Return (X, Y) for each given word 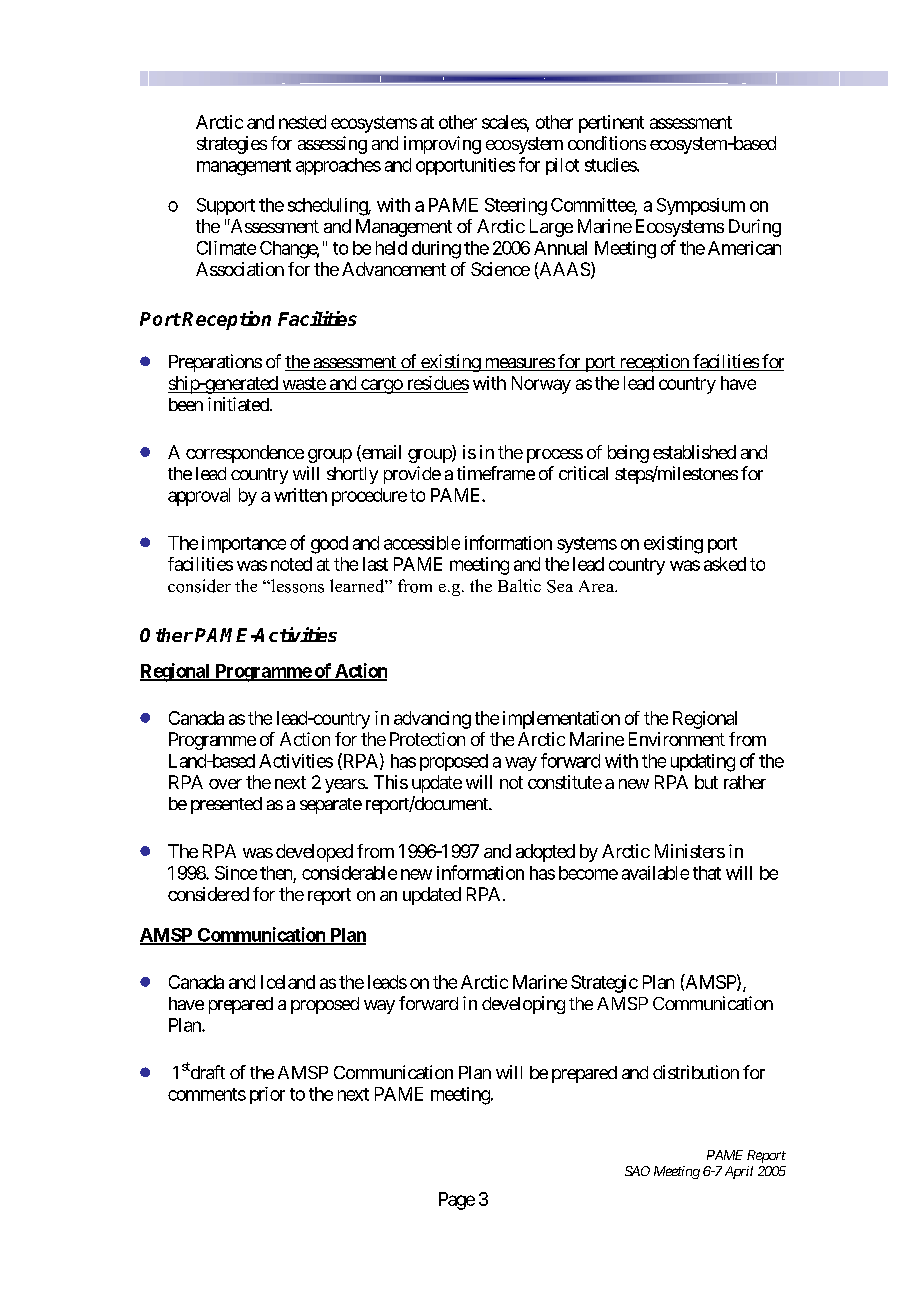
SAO (637, 1171)
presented (226, 805)
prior (267, 1095)
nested (302, 122)
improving (442, 145)
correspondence (245, 454)
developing (523, 1005)
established (694, 452)
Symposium (701, 206)
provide (412, 475)
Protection (427, 739)
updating (703, 763)
